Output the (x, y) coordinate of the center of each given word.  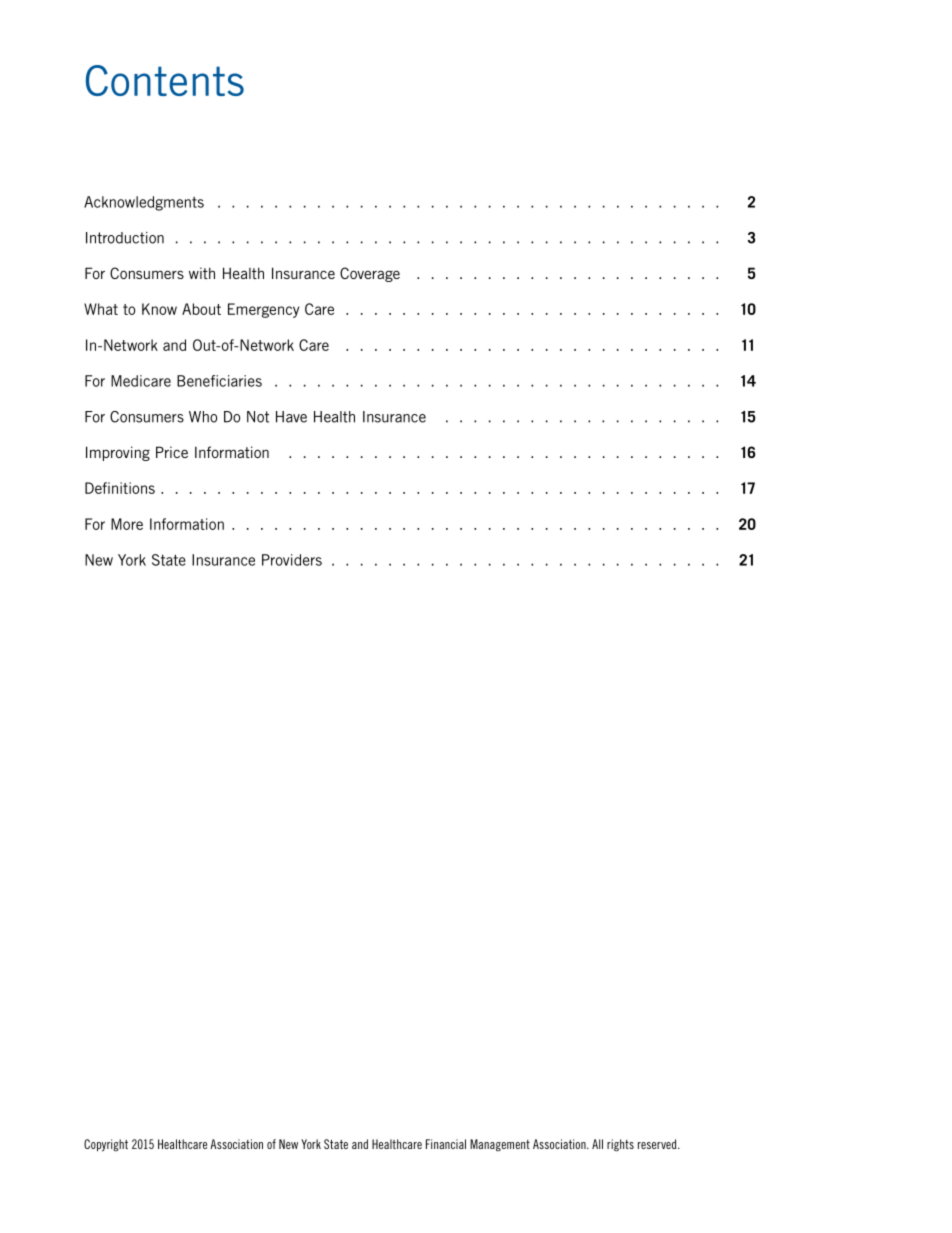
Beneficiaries (219, 381)
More (127, 524)
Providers (292, 560)
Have (291, 417)
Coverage (370, 274)
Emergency (263, 310)
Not (258, 417)
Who (203, 417)
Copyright (106, 1145)
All (597, 1144)
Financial (446, 1144)
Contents (165, 80)
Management (500, 1145)
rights (620, 1145)
